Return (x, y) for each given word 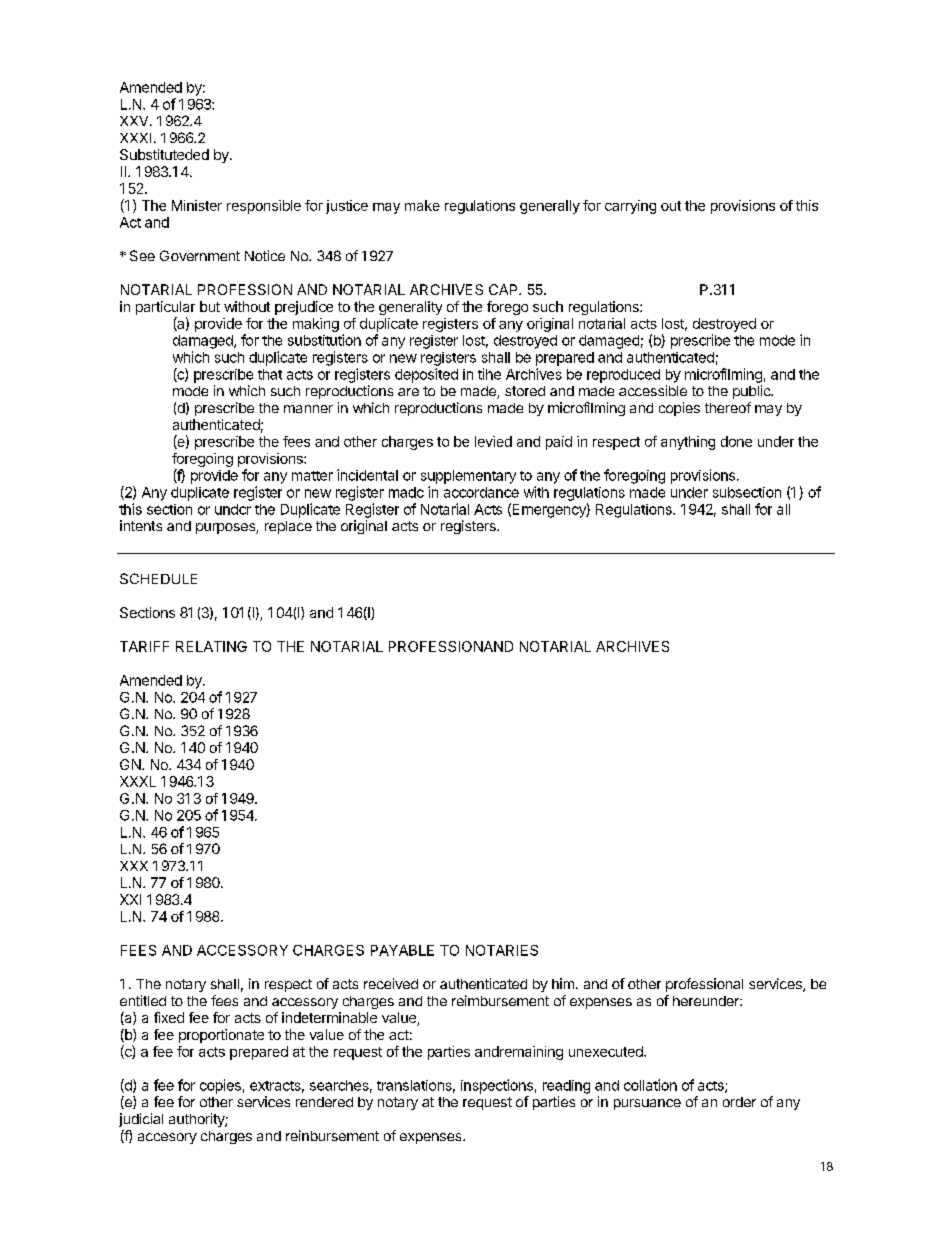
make (422, 205)
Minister (197, 205)
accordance (481, 492)
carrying (630, 207)
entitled (143, 1000)
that (270, 374)
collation (650, 1085)
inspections (497, 1086)
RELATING (211, 646)
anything (688, 443)
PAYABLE (402, 950)
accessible (653, 390)
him (563, 983)
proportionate (221, 1036)
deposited (426, 375)
